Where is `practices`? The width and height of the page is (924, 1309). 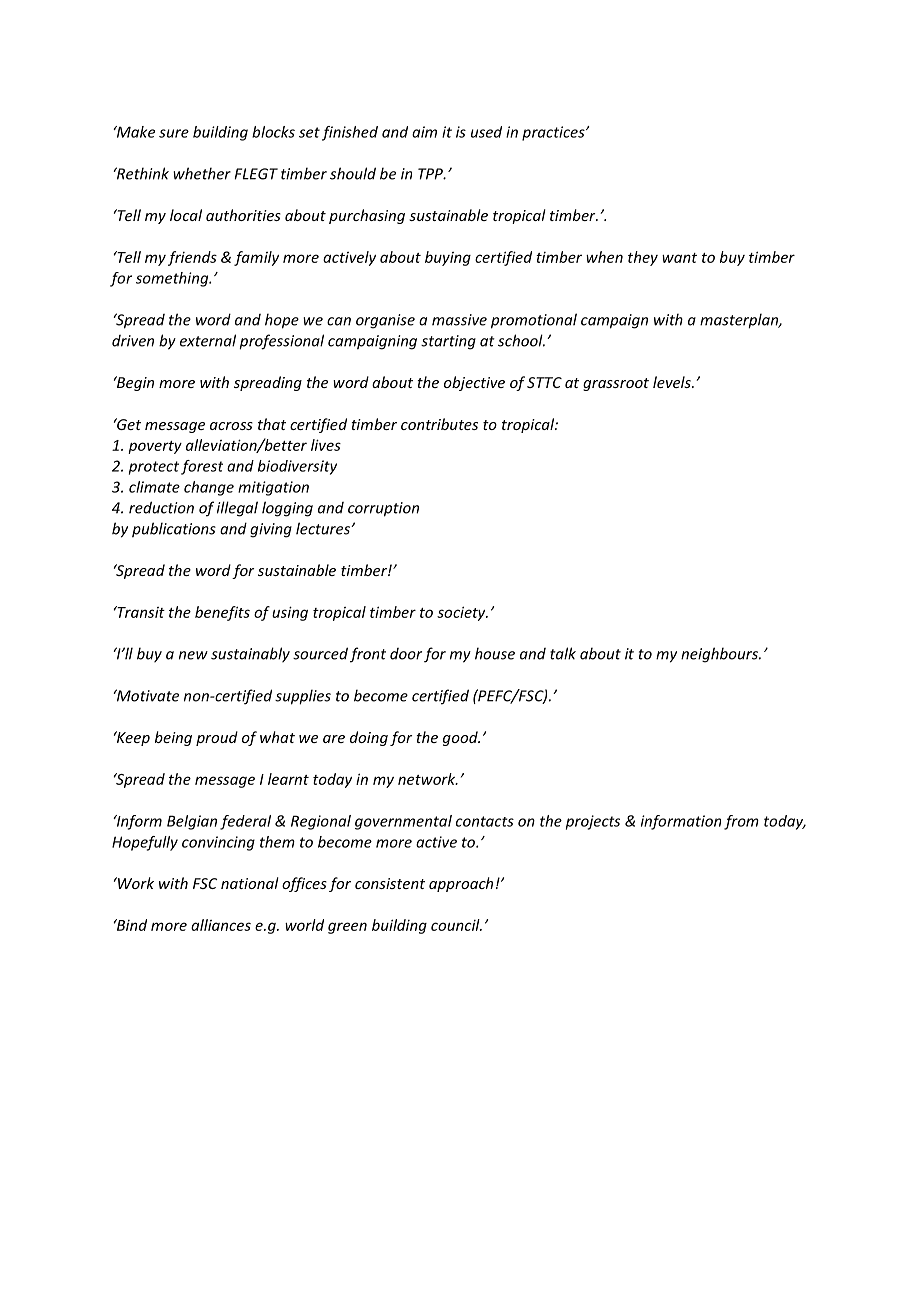 practices is located at coordinates (554, 133).
